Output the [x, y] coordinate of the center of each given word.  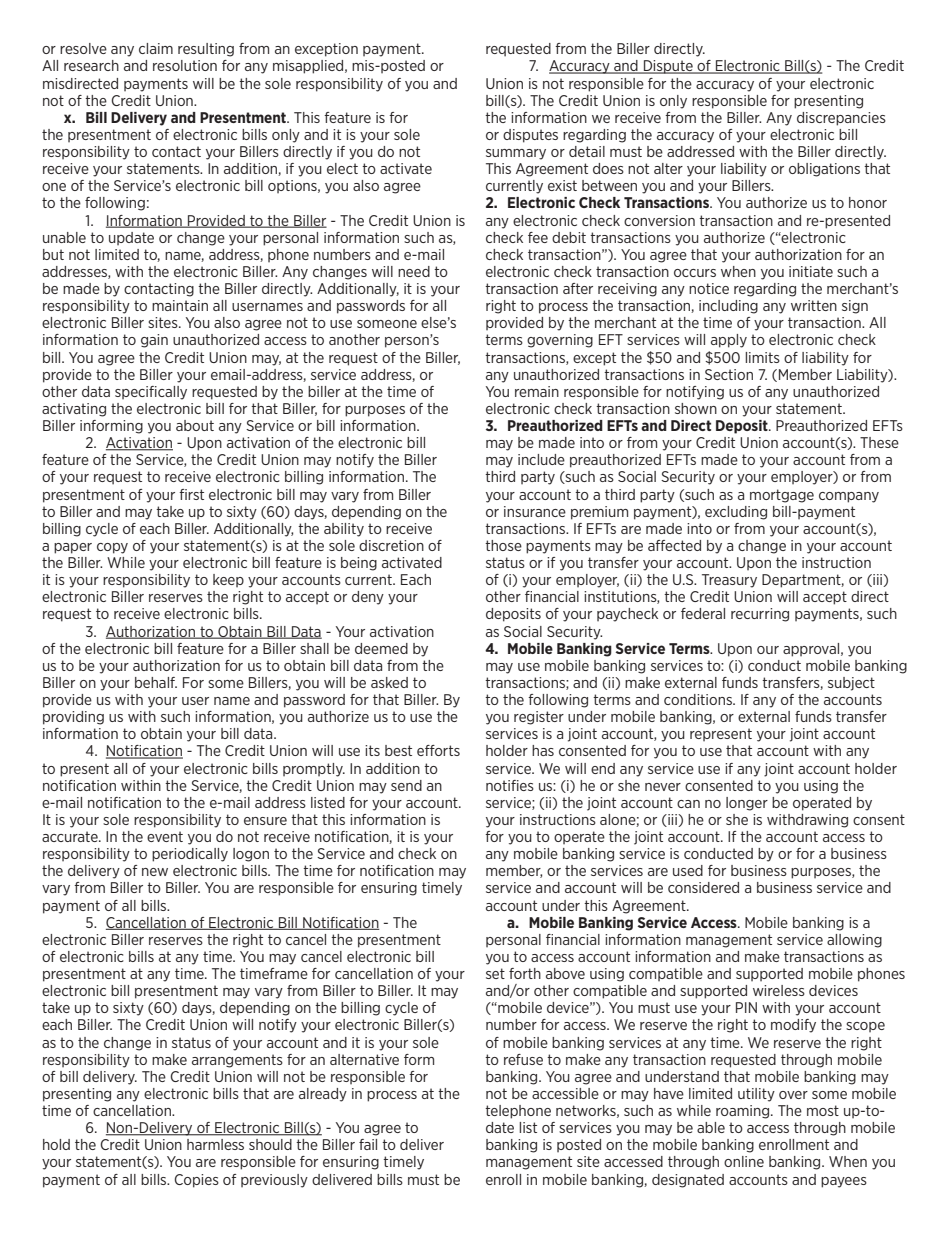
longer [747, 804]
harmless [215, 1144]
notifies [510, 785]
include [541, 459]
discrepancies [841, 119]
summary [516, 154]
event [165, 836]
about [195, 425]
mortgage [782, 496]
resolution [185, 65]
